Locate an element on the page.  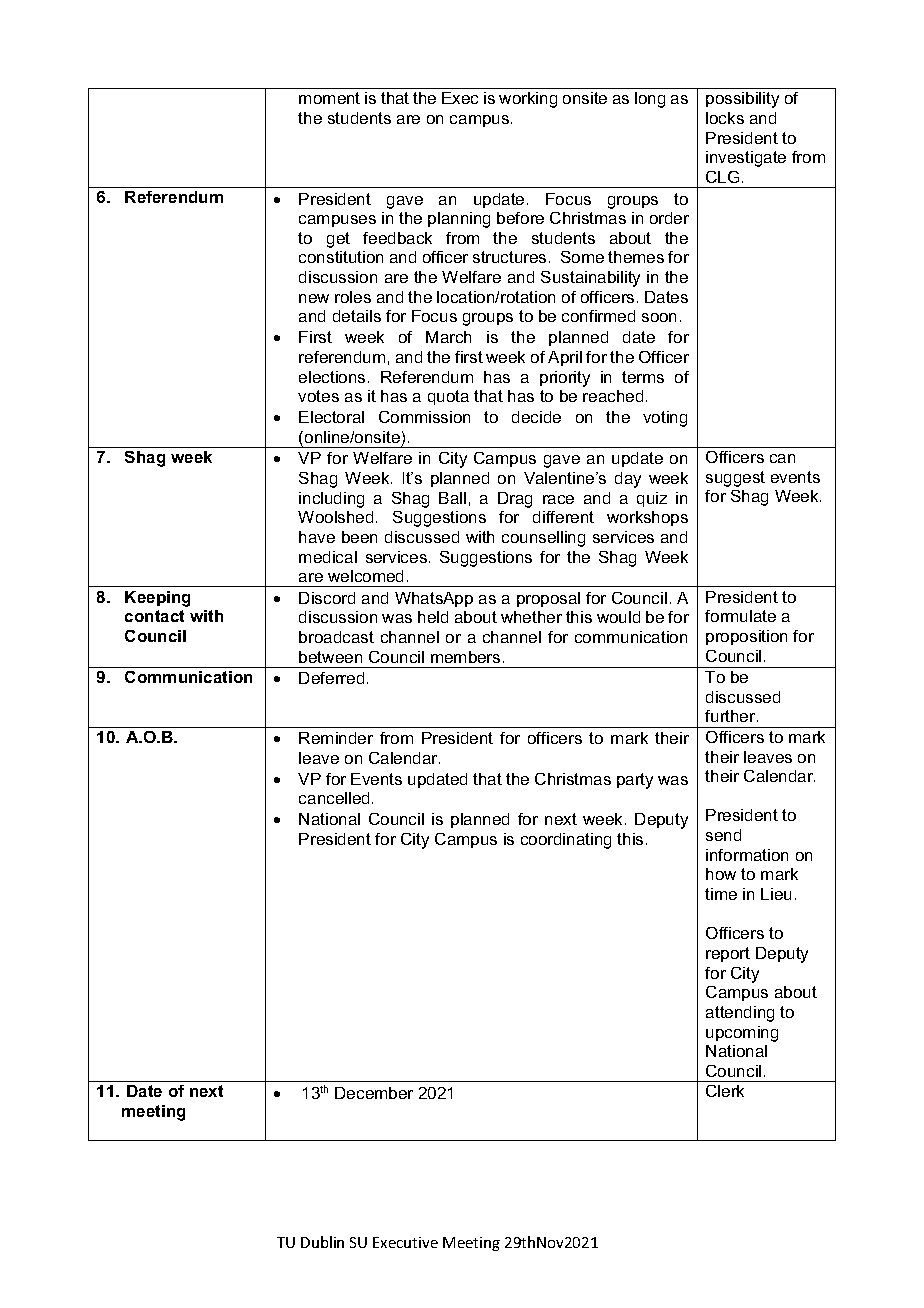
locks is located at coordinates (725, 118).
